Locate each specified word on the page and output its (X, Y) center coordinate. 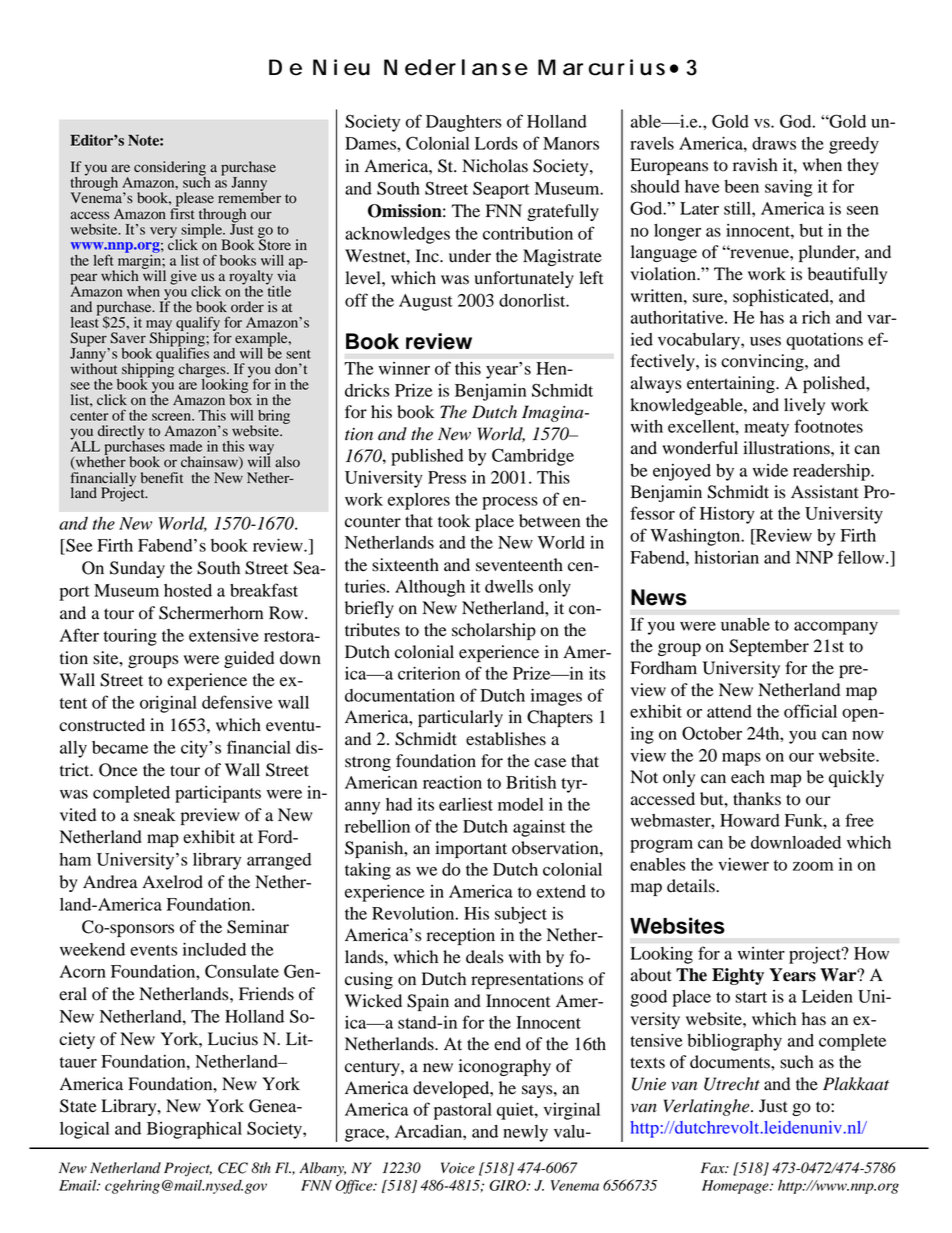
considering (170, 169)
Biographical (194, 1130)
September (769, 647)
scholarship (494, 631)
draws (774, 143)
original (168, 704)
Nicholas (495, 166)
